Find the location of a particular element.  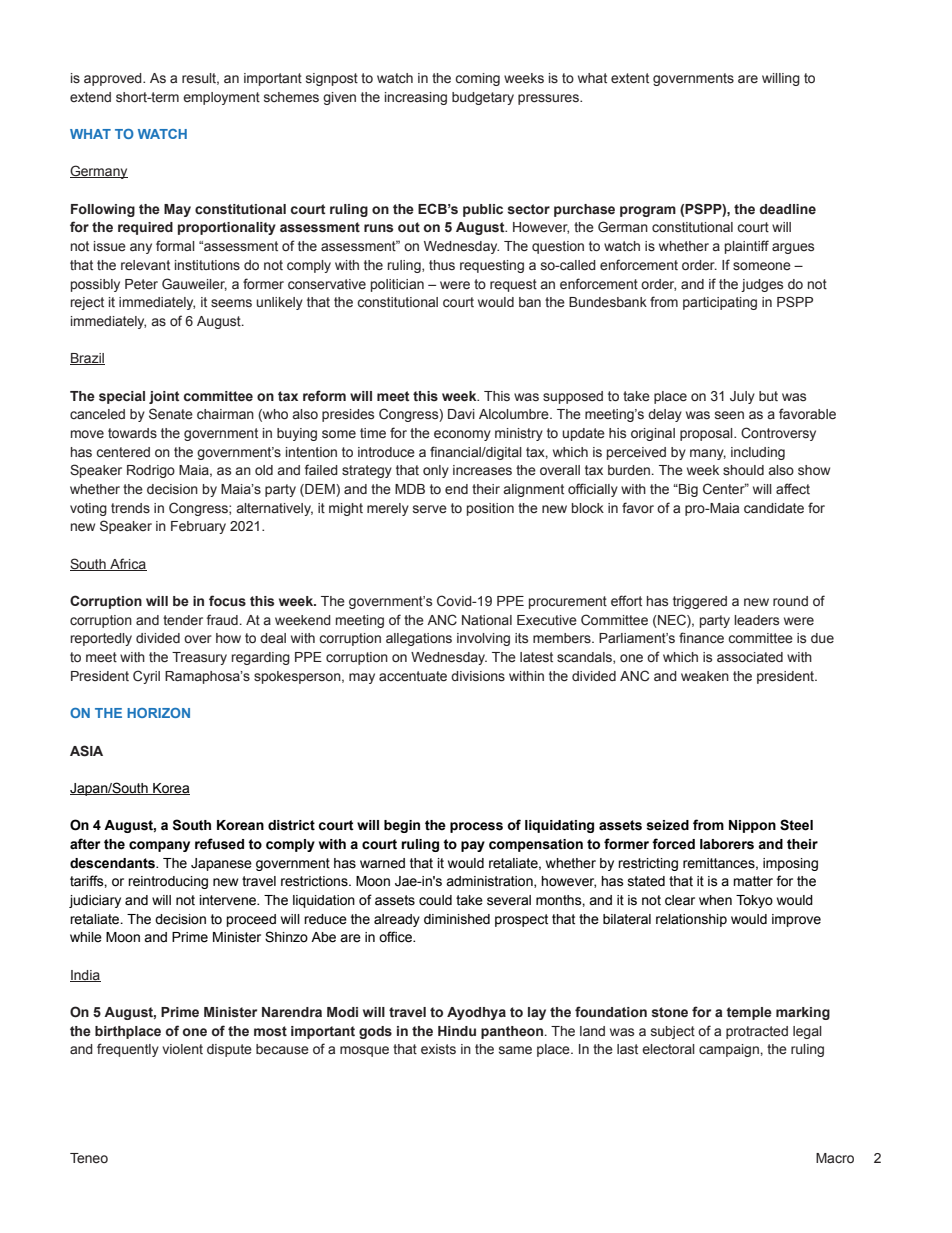

employment is located at coordinates (221, 98).
